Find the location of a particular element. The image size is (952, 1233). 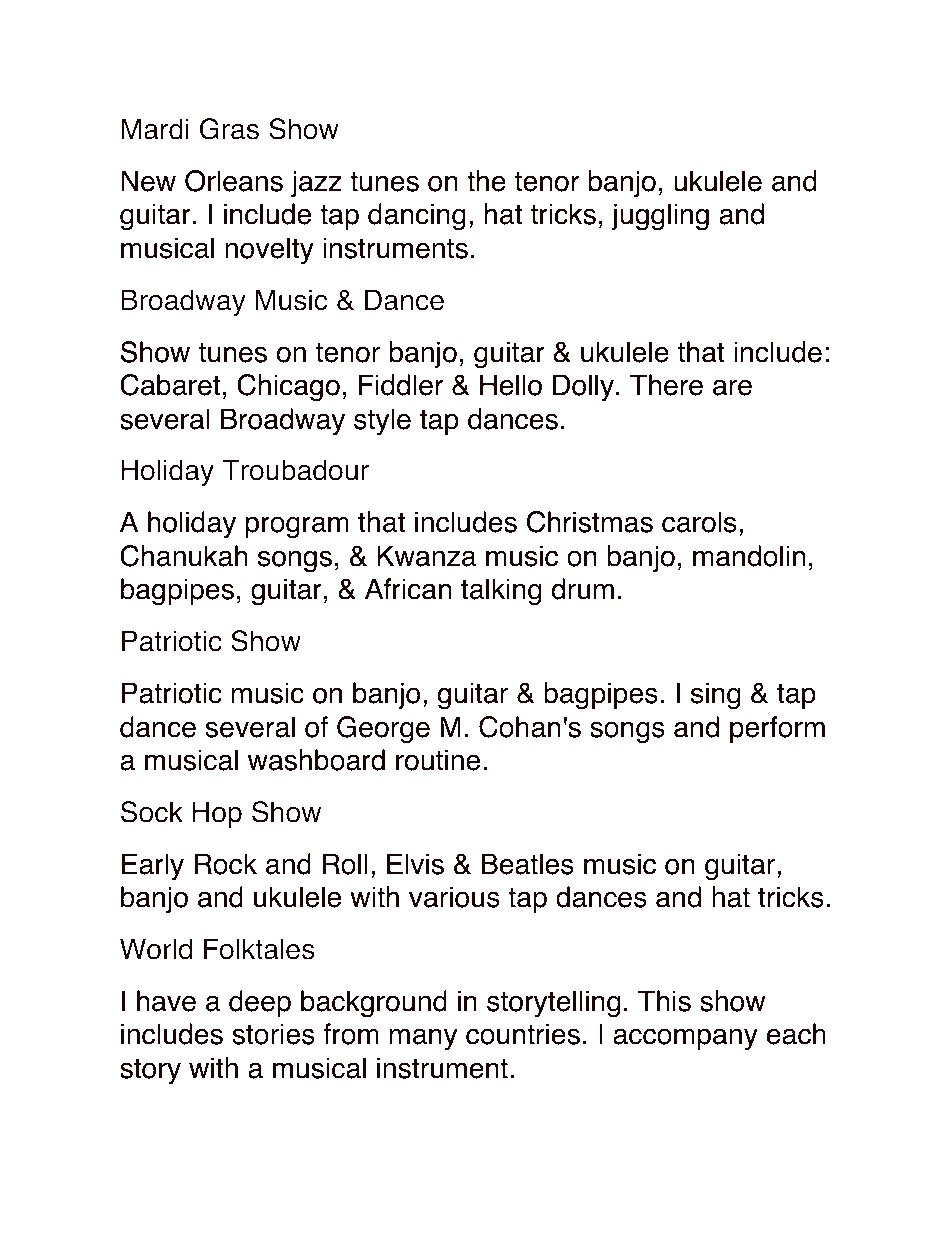

Orleans is located at coordinates (234, 181).
